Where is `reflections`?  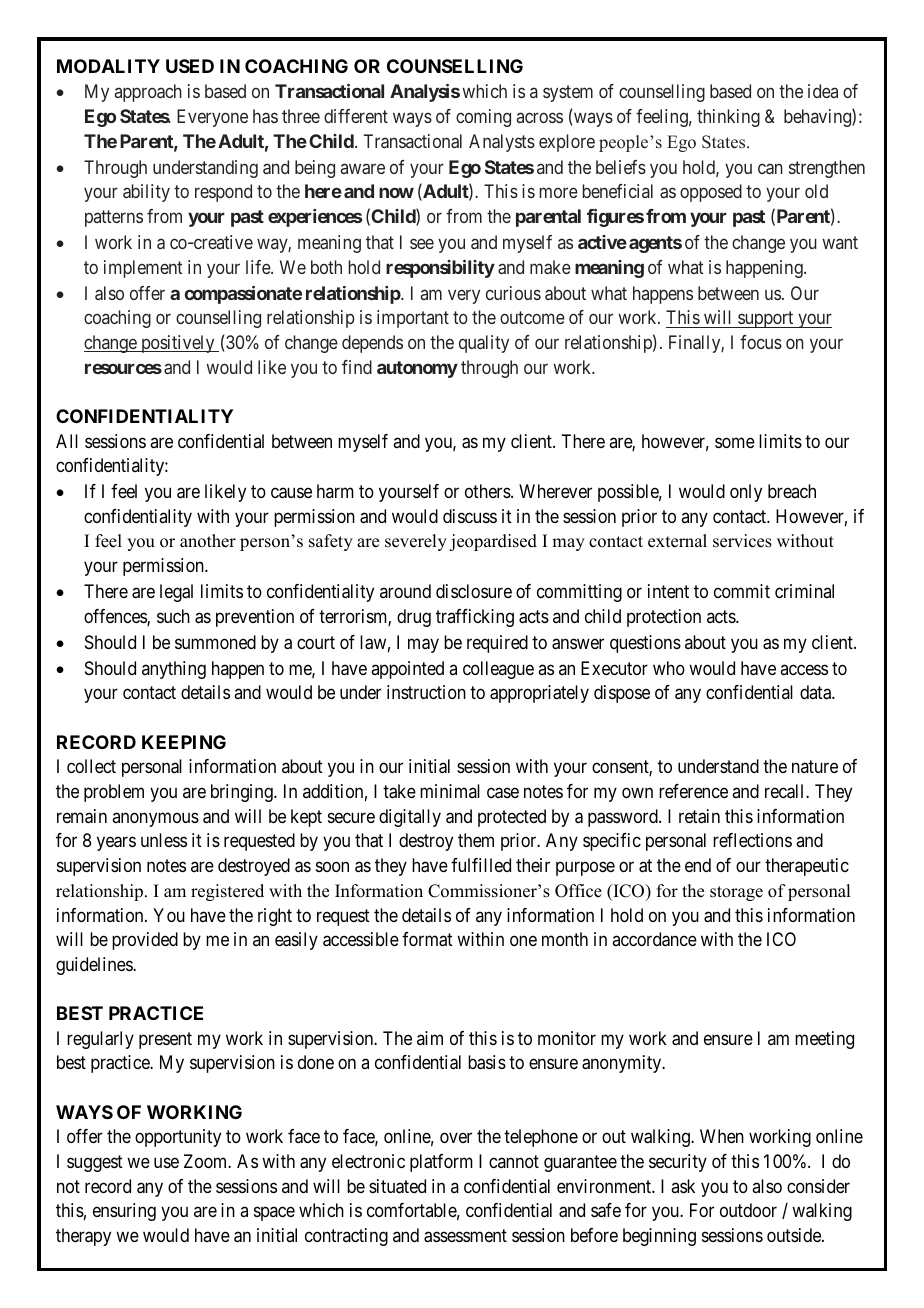
reflections is located at coordinates (752, 840).
